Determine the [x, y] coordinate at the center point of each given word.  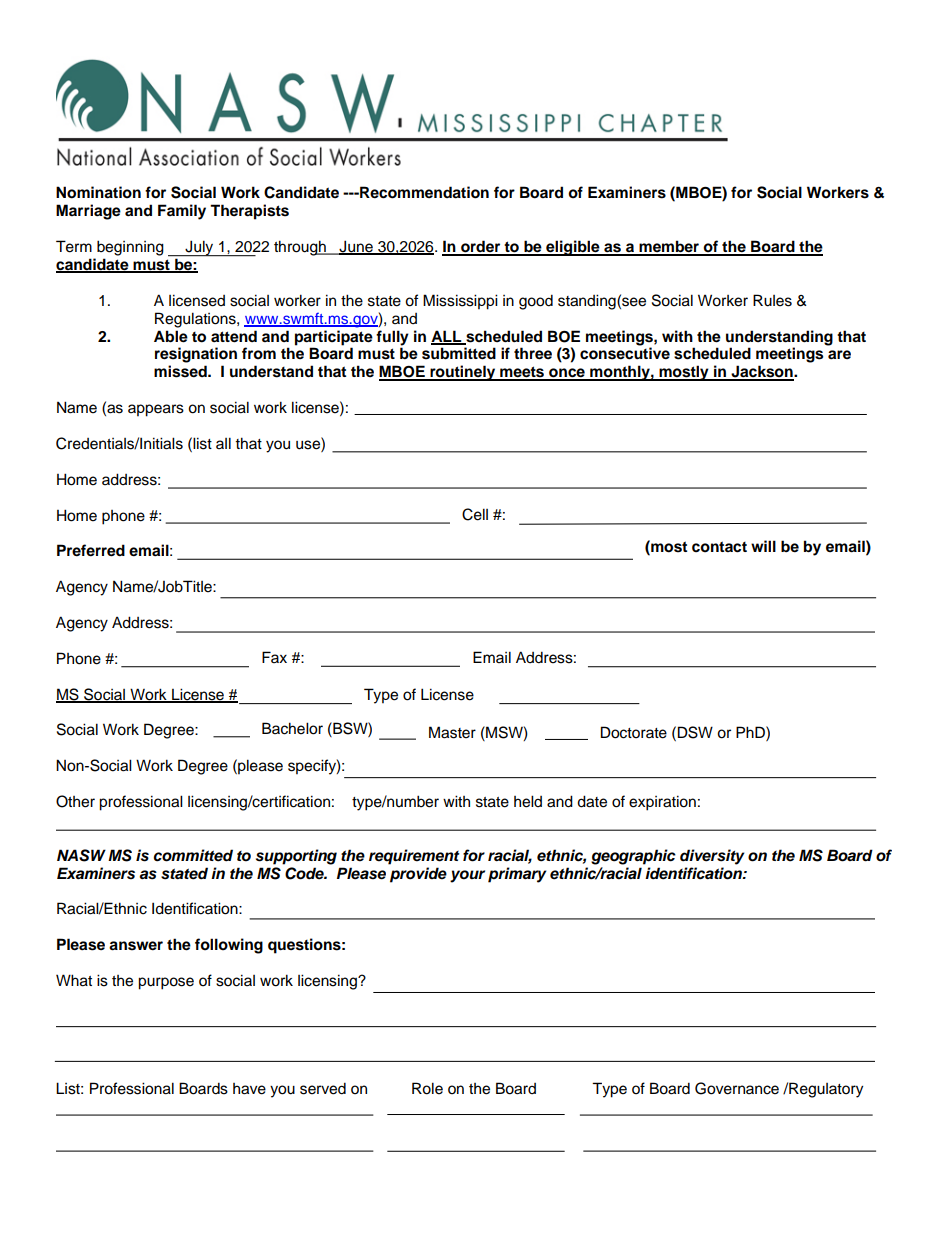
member [669, 247]
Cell [475, 514]
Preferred [91, 550]
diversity [712, 857]
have [249, 1089]
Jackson [762, 372]
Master [452, 732]
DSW [695, 732]
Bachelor [292, 728]
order [481, 247]
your [467, 876]
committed [193, 855]
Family [182, 212]
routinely [463, 373]
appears [156, 410]
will [763, 546]
